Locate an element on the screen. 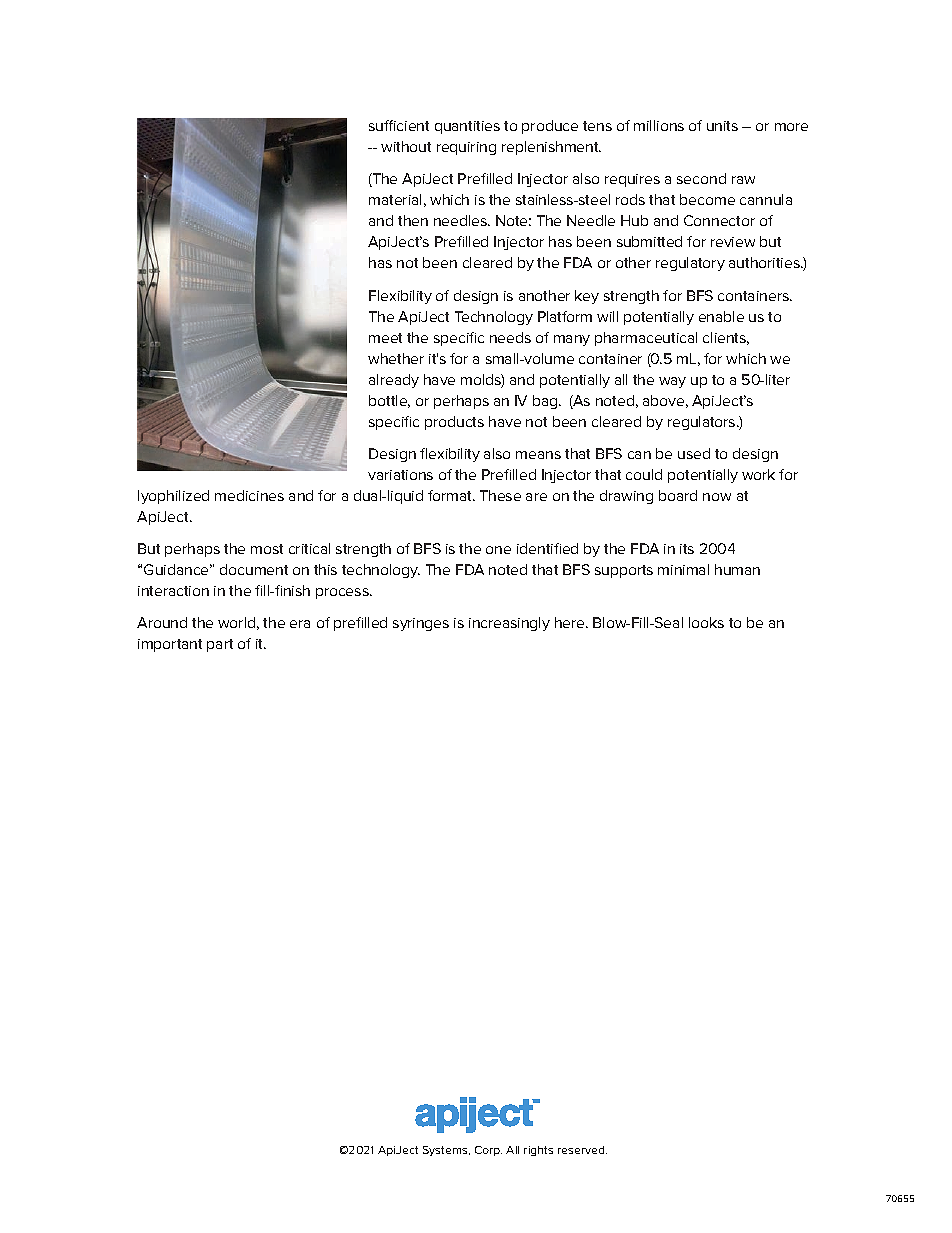 This screenshot has height=1233, width=952. reserved is located at coordinates (582, 1150).
